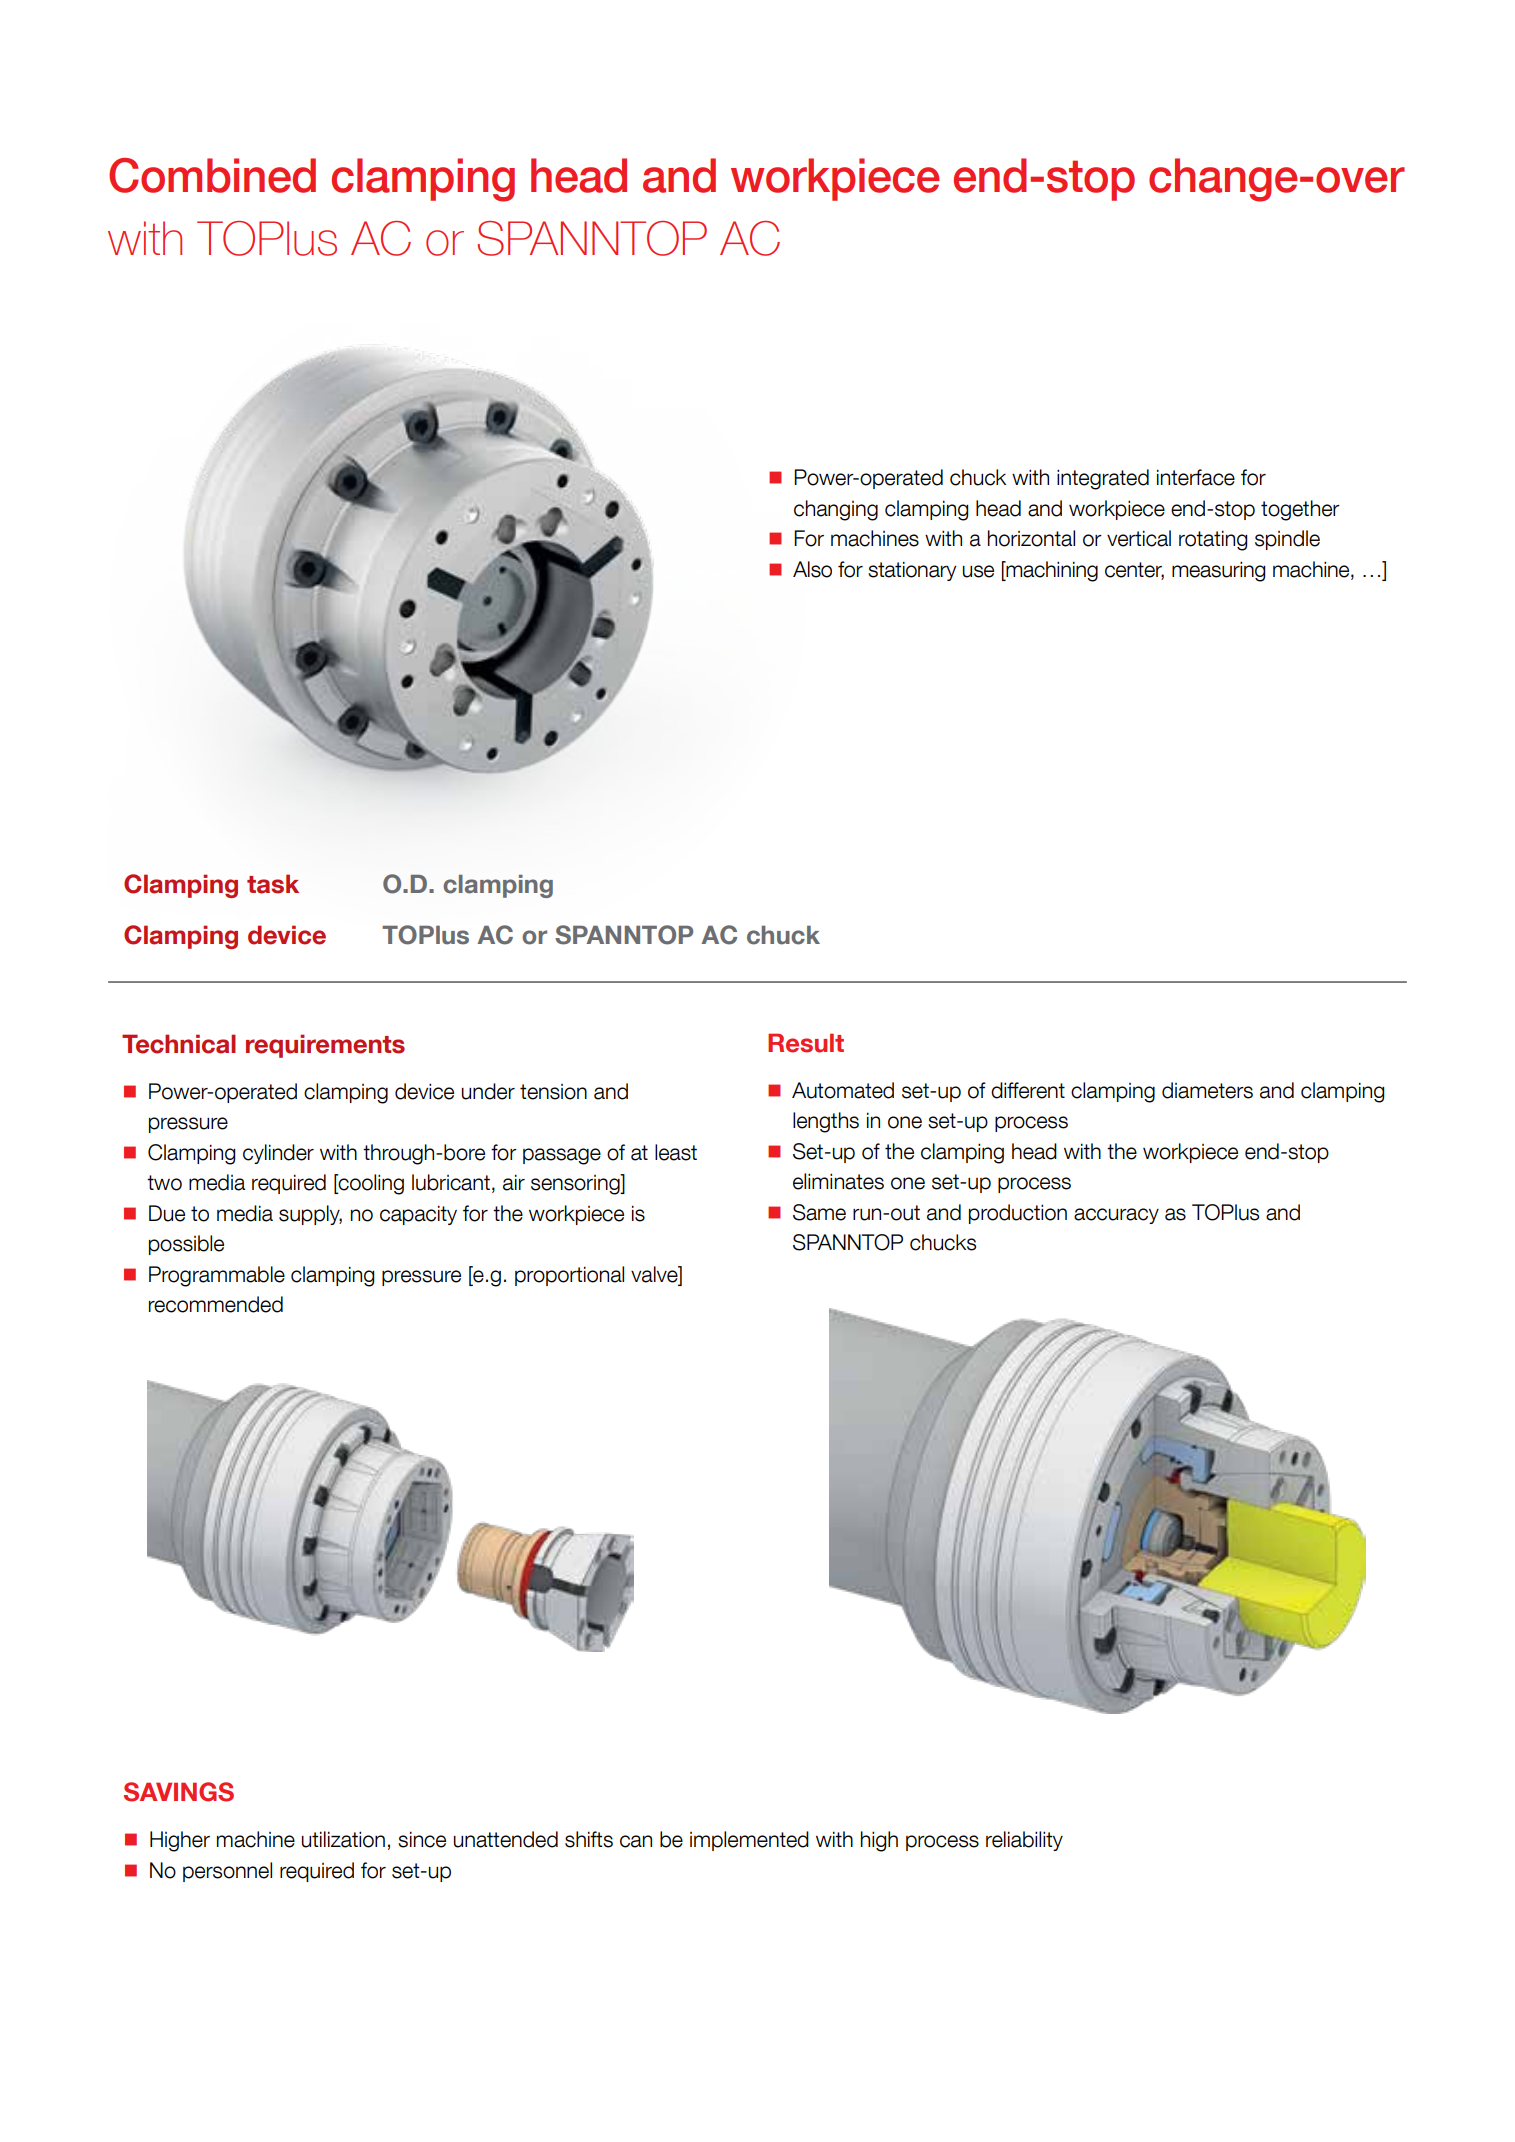  Describe the element at coordinates (1024, 1841) in the page. I see `reliability` at that location.
